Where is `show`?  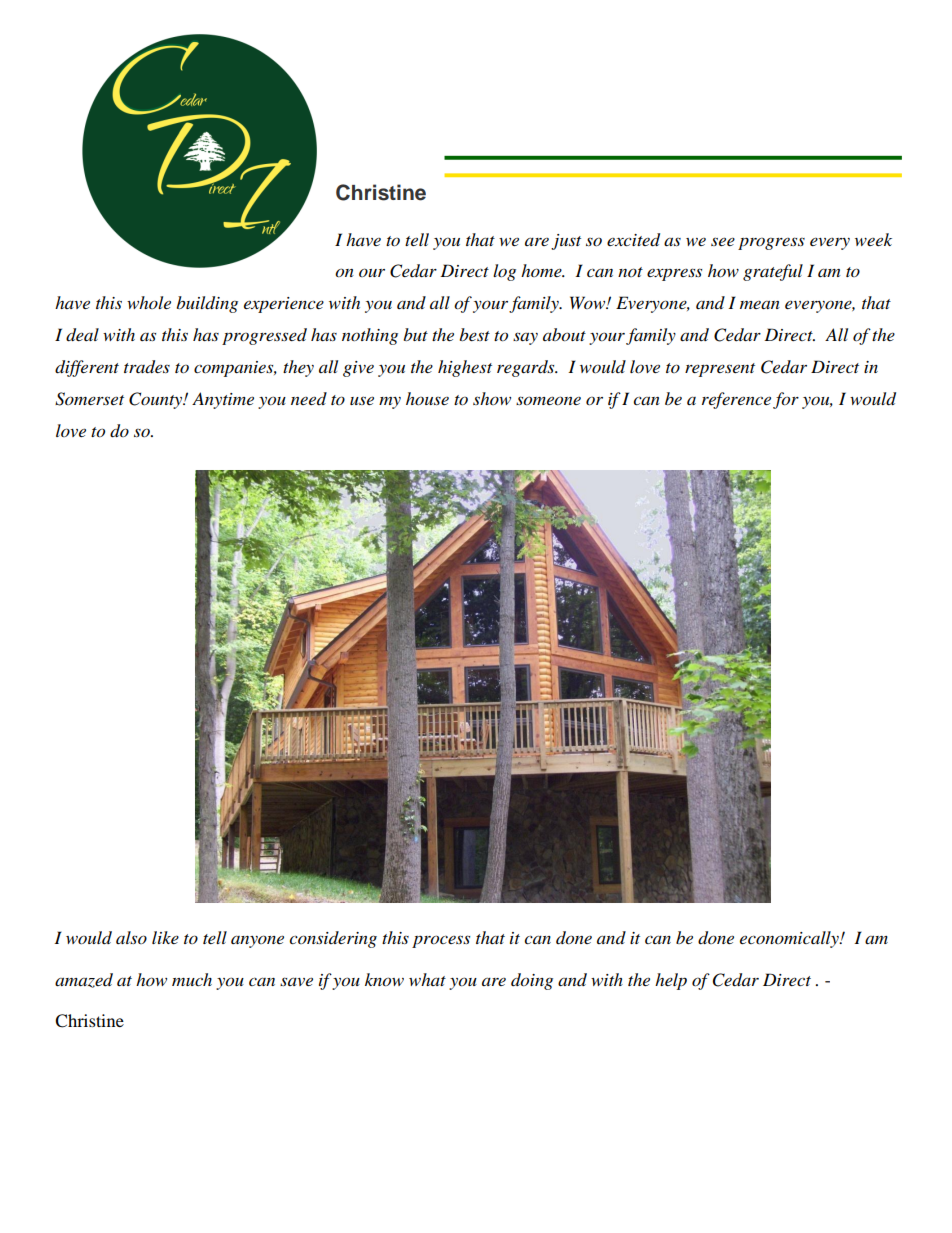
show is located at coordinates (492, 398).
